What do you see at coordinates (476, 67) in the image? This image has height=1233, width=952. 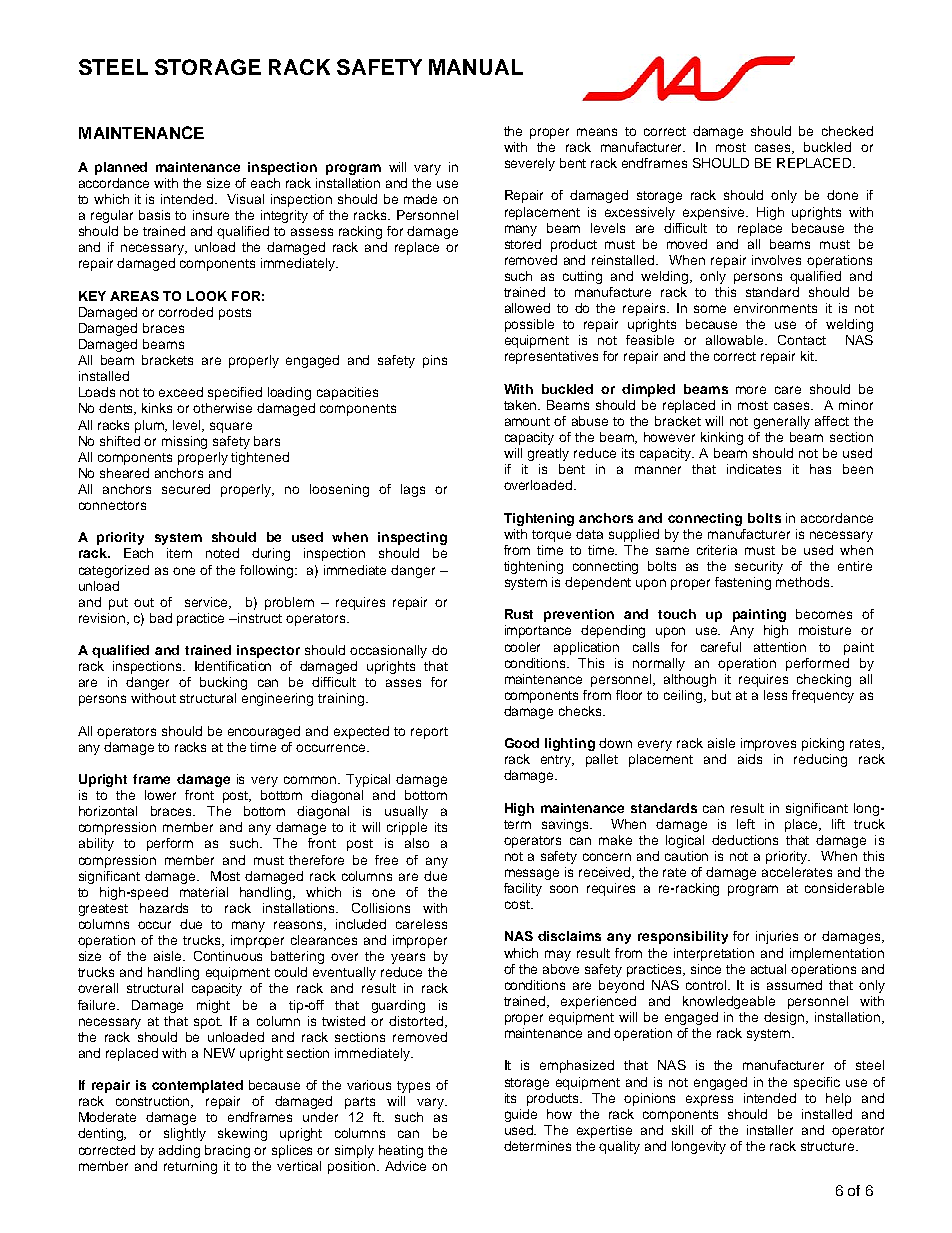 I see `MANUAL` at bounding box center [476, 67].
